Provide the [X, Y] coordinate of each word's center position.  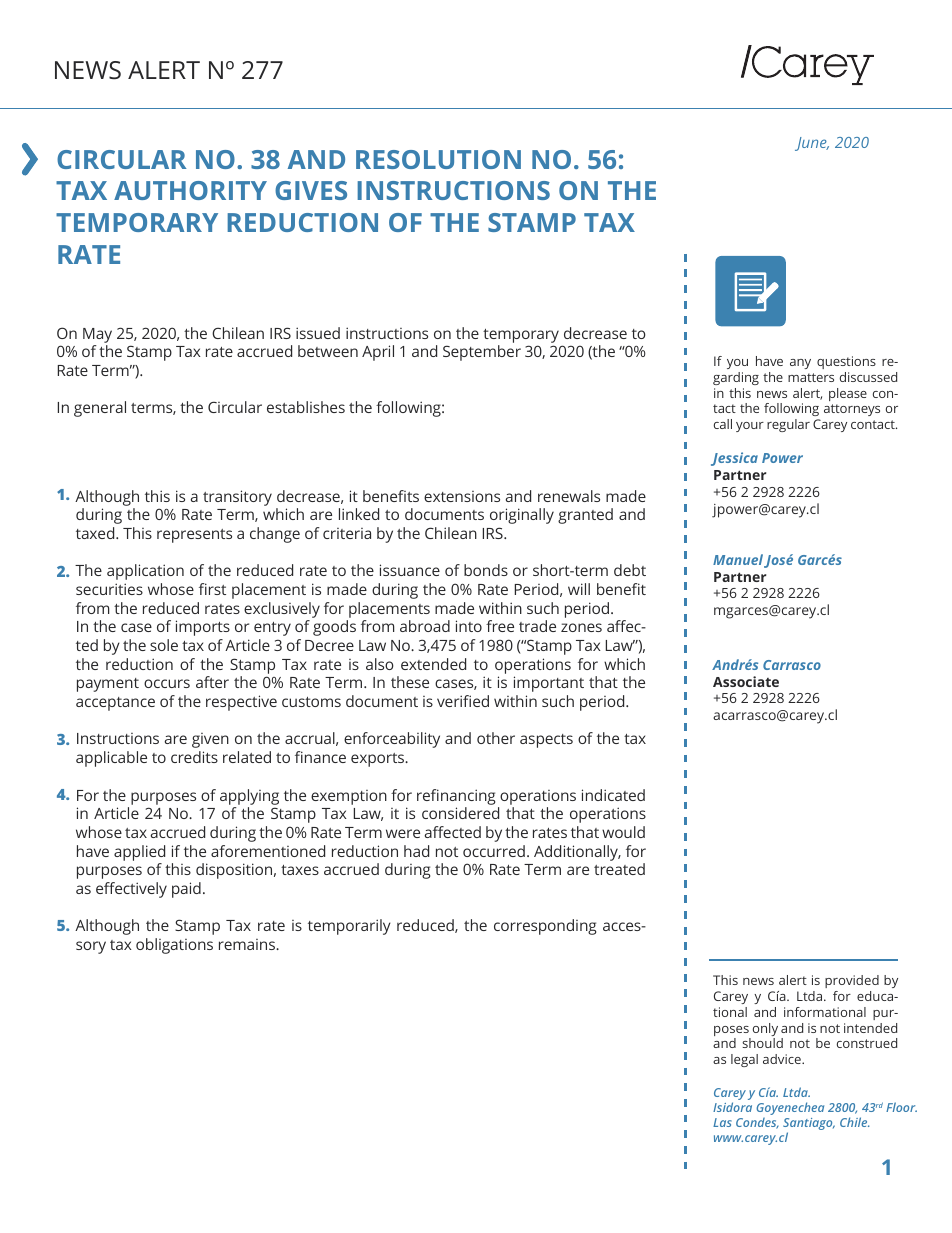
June [812, 144]
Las [722, 1122]
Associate [746, 681]
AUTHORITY [190, 190]
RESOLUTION [438, 159]
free [500, 626]
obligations [174, 946]
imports [203, 628]
